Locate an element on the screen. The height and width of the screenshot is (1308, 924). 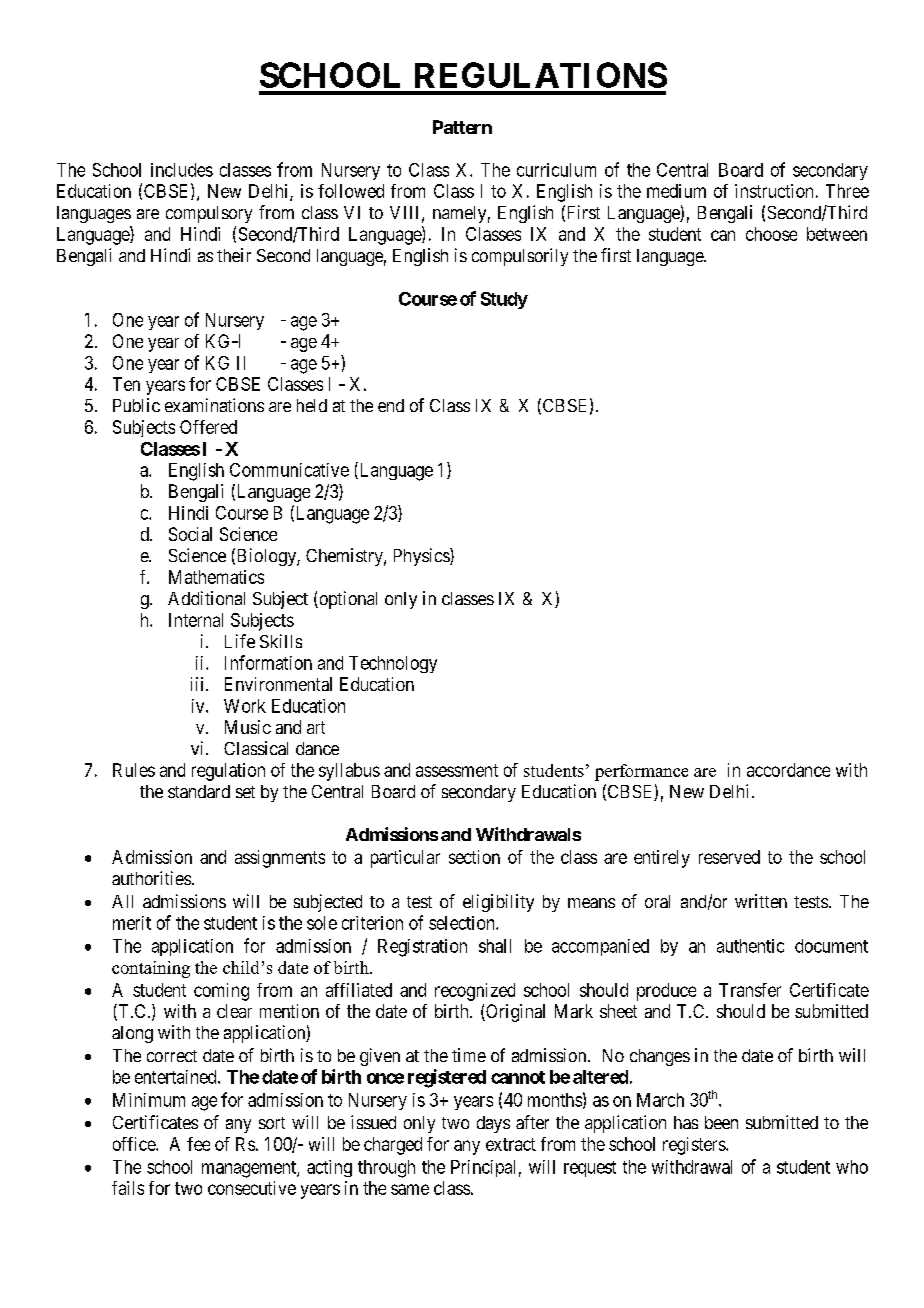
includes is located at coordinates (182, 170).
